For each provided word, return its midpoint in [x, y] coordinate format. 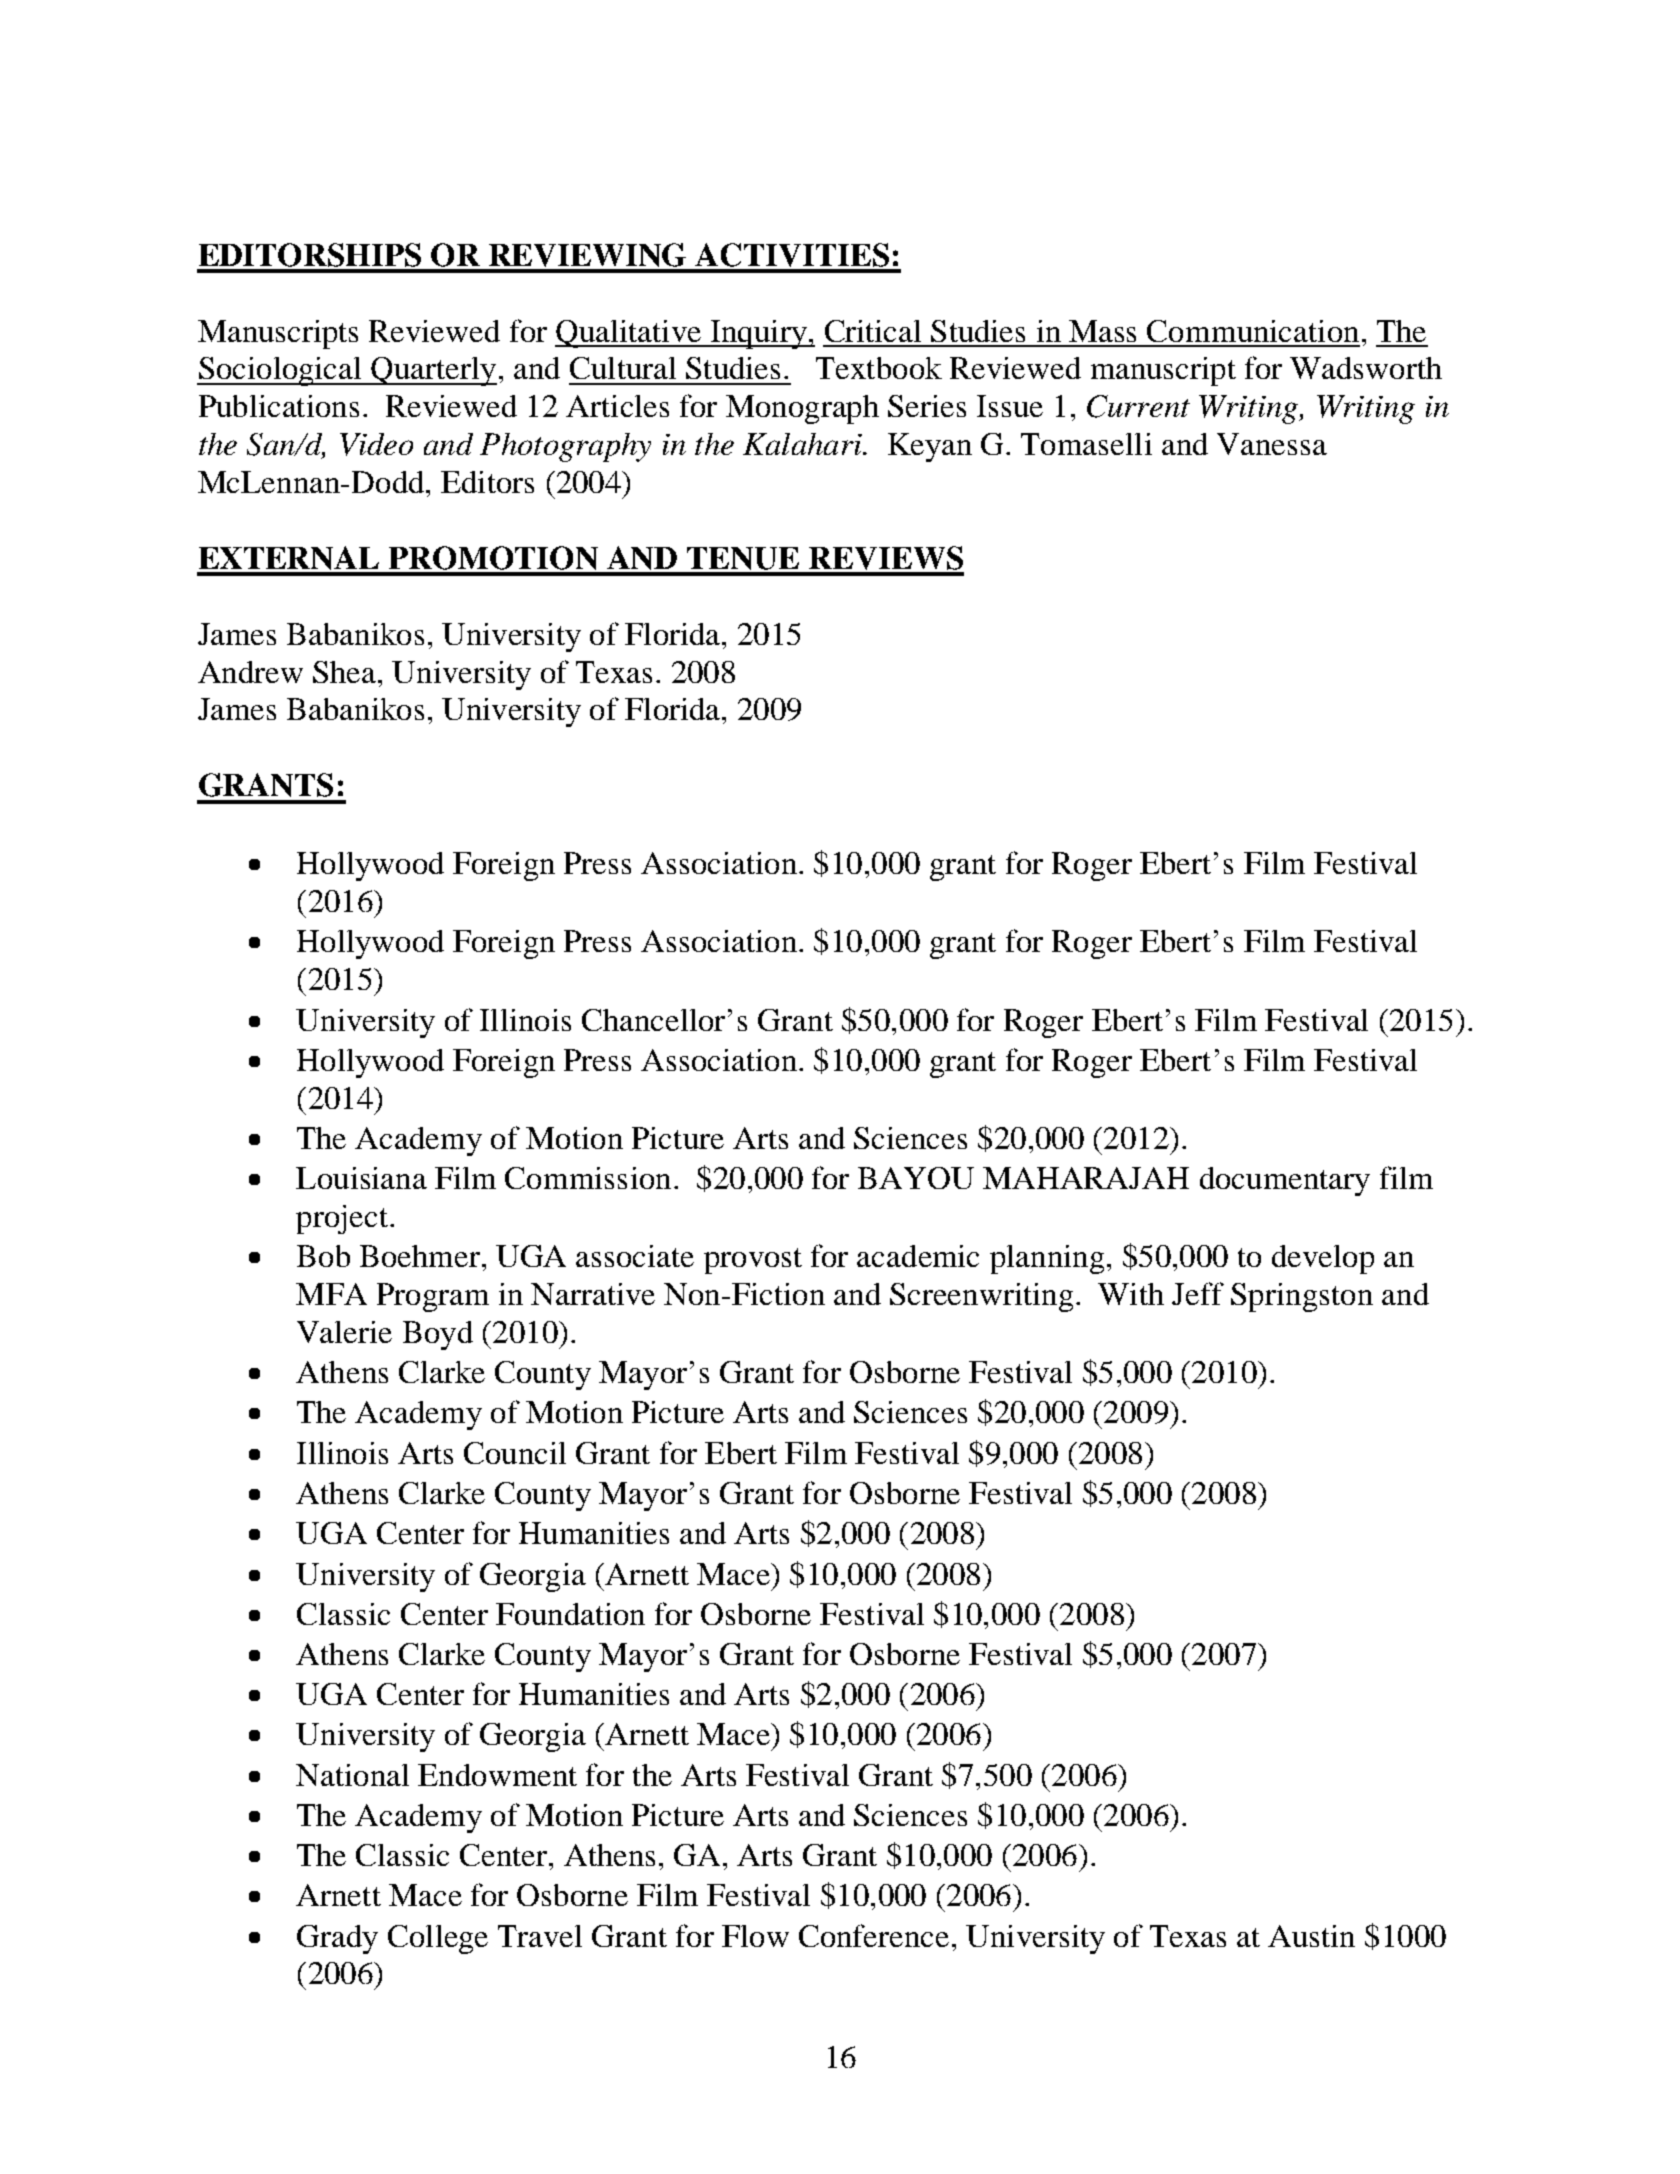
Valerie [344, 1332]
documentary [1285, 1181]
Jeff [1198, 1293]
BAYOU [916, 1178]
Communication [1253, 331]
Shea [344, 672]
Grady [337, 1939]
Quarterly [433, 371]
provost [753, 1261]
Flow [755, 1936]
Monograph [802, 409]
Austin [1311, 1936]
